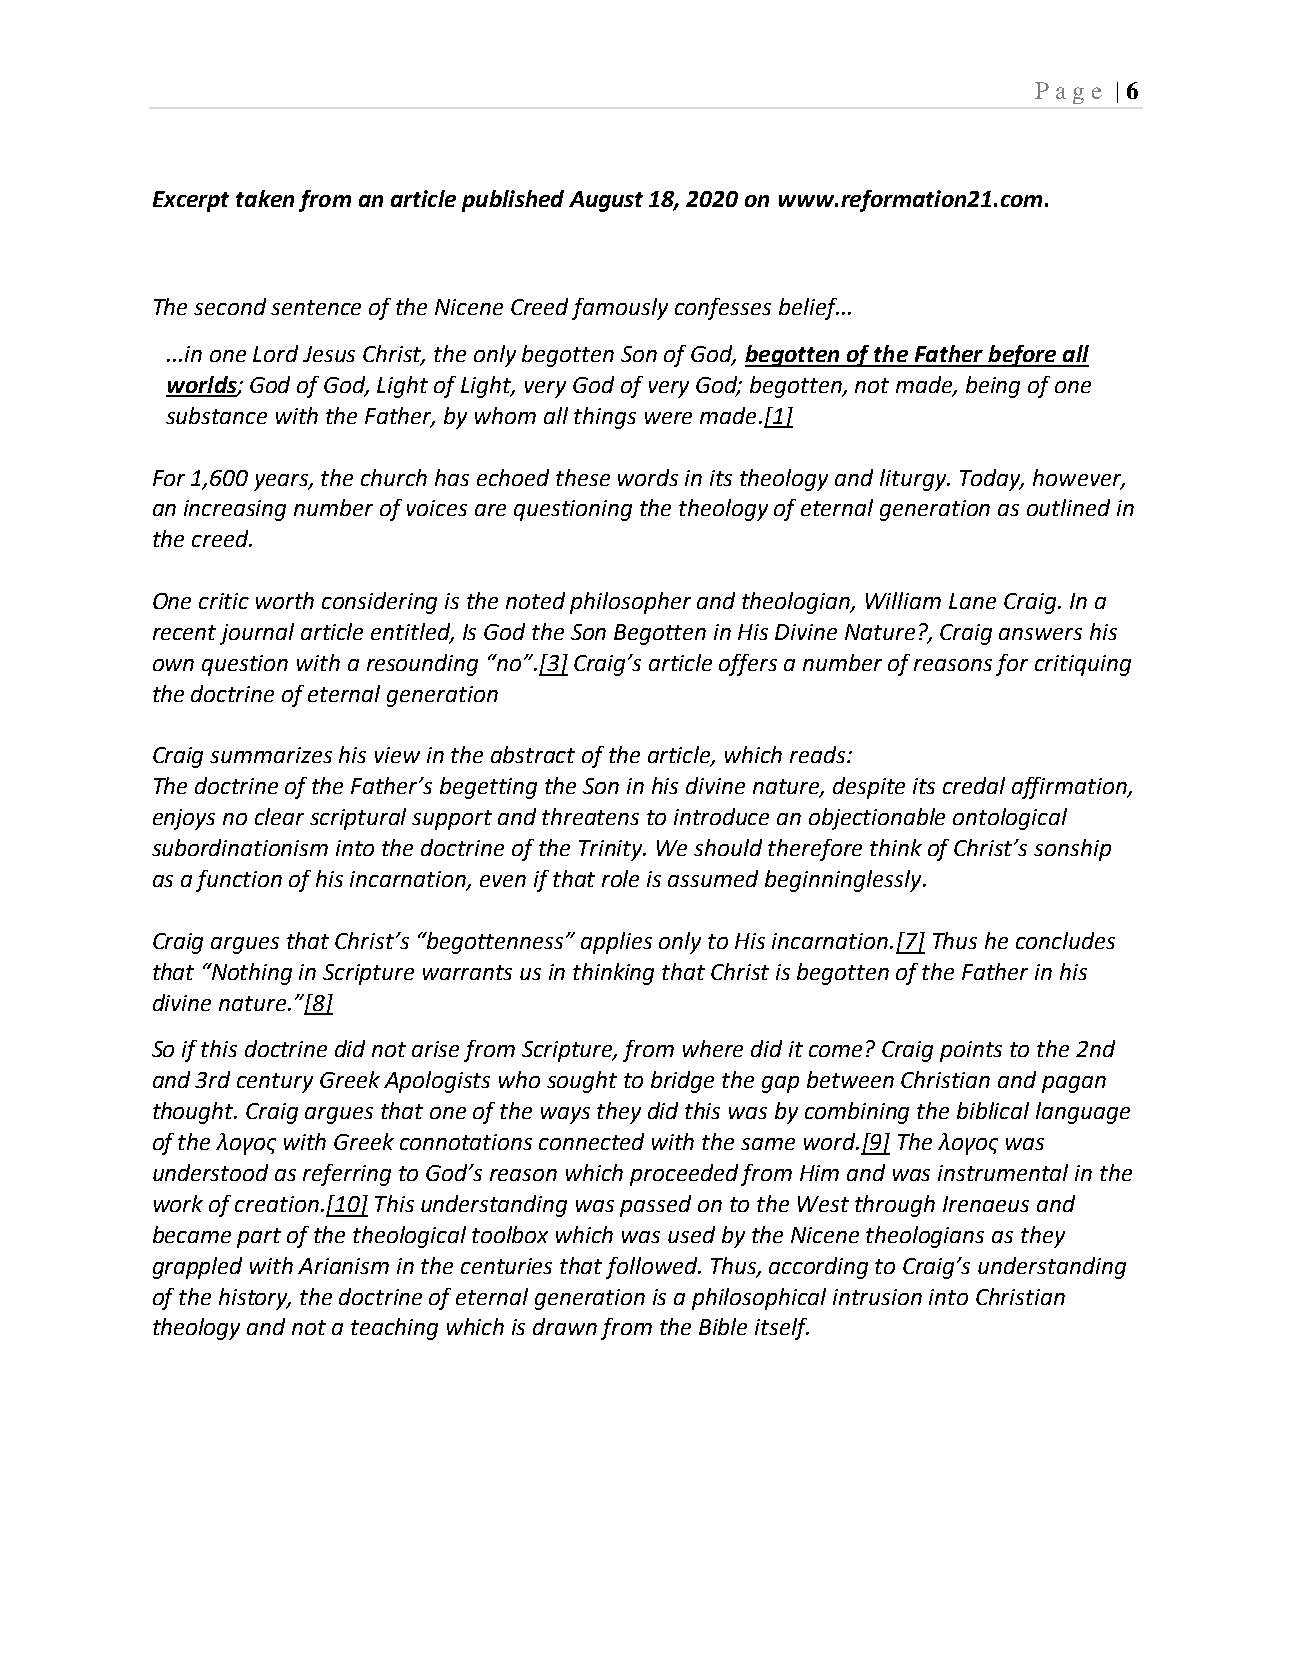  Describe the element at coordinates (606, 201) in the screenshot. I see `August` at that location.
